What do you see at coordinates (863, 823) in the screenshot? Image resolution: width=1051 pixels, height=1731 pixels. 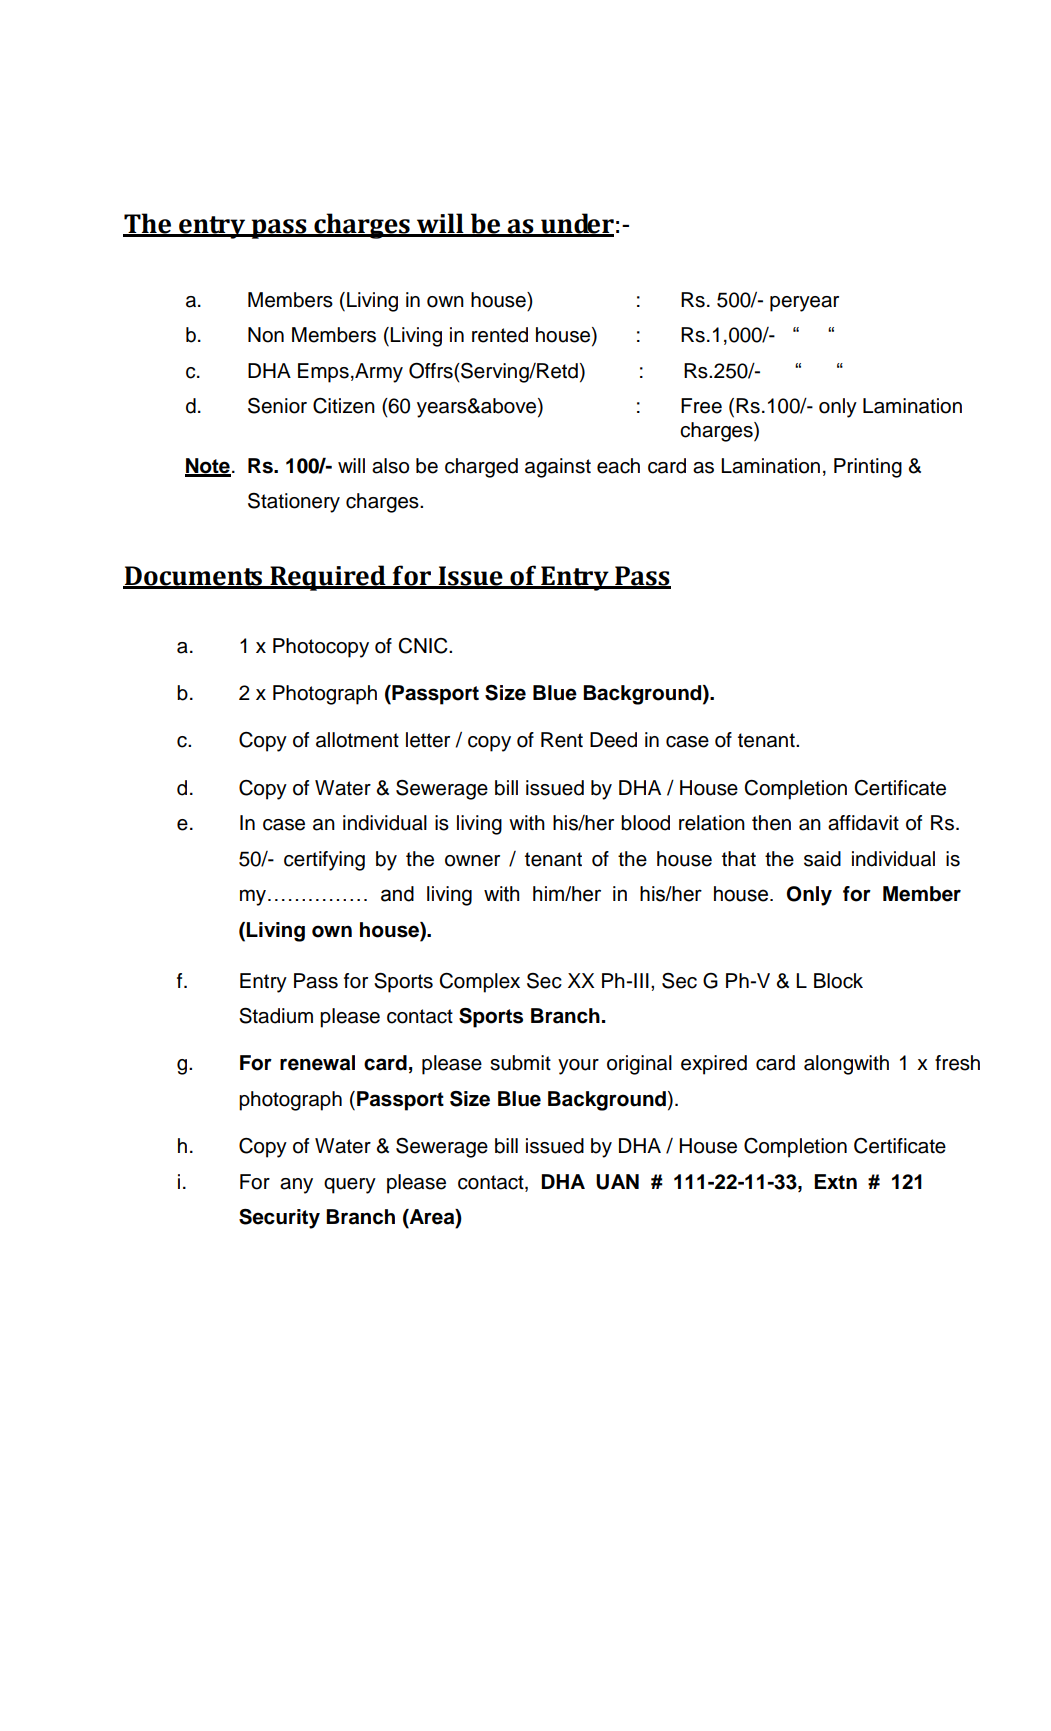 I see `affidavit` at bounding box center [863, 823].
